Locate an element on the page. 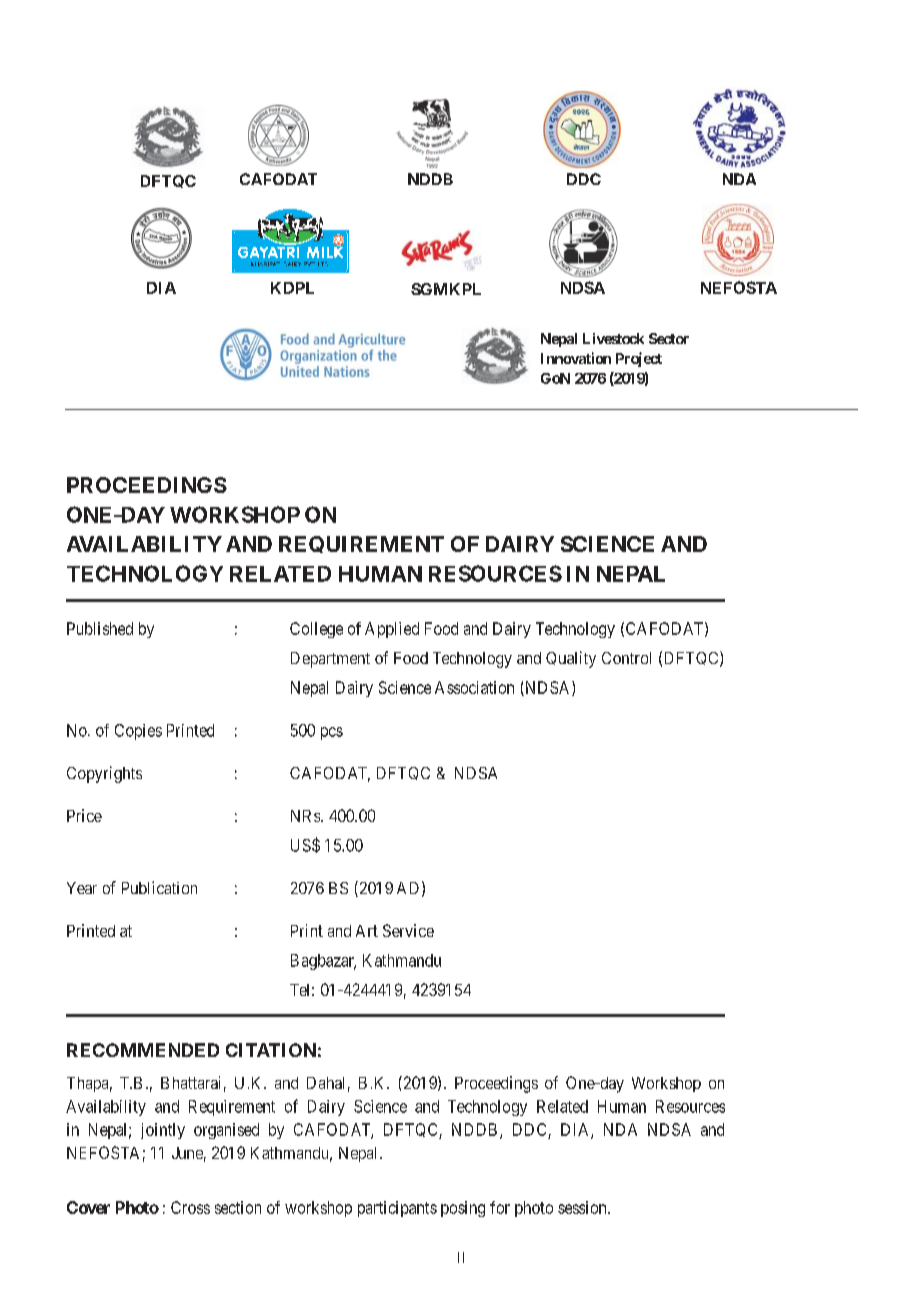  CITATION is located at coordinates (271, 1050).
